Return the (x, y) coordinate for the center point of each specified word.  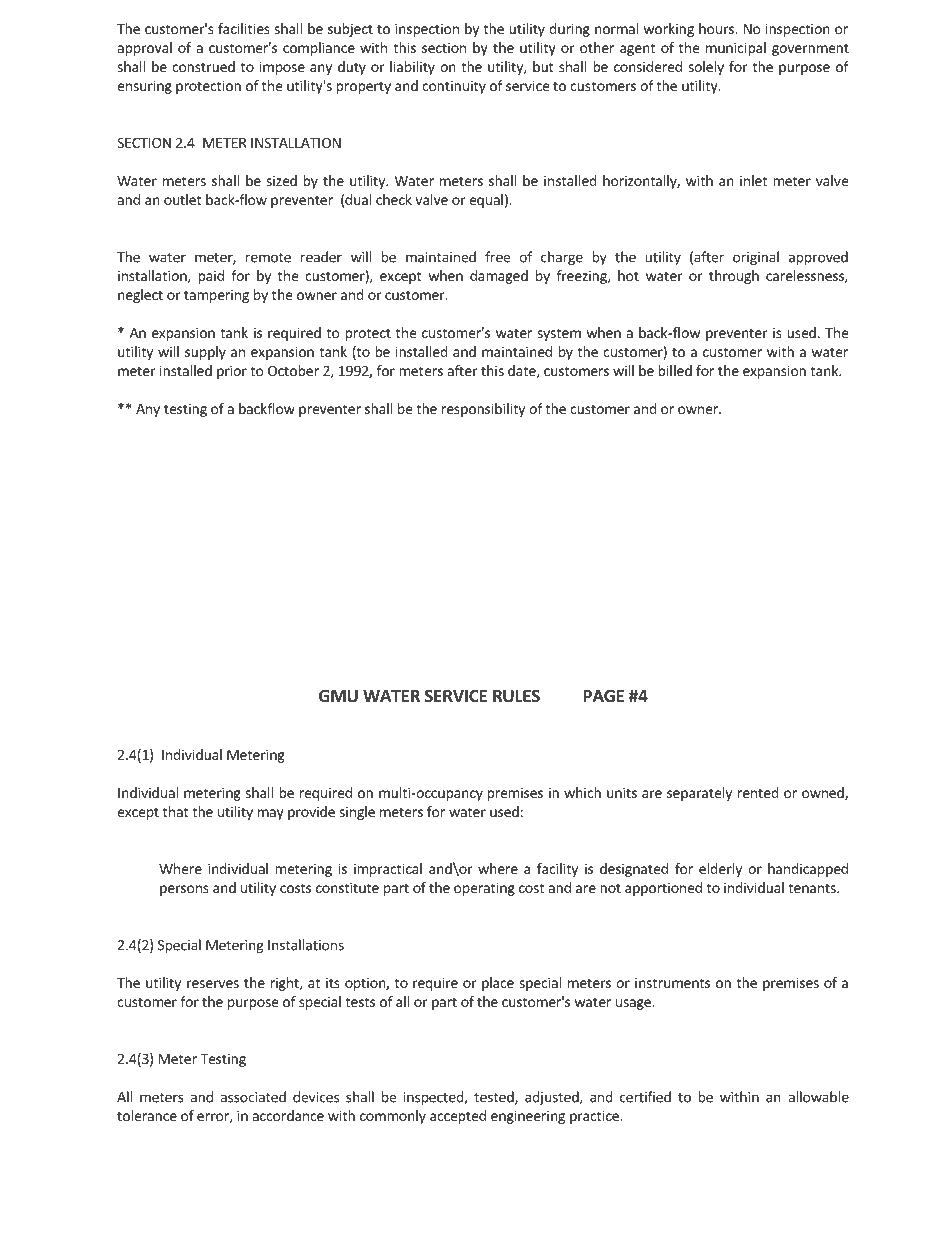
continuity (454, 87)
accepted (458, 1117)
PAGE (604, 696)
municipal (736, 49)
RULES (516, 696)
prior (232, 372)
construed (203, 66)
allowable (818, 1097)
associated (253, 1097)
